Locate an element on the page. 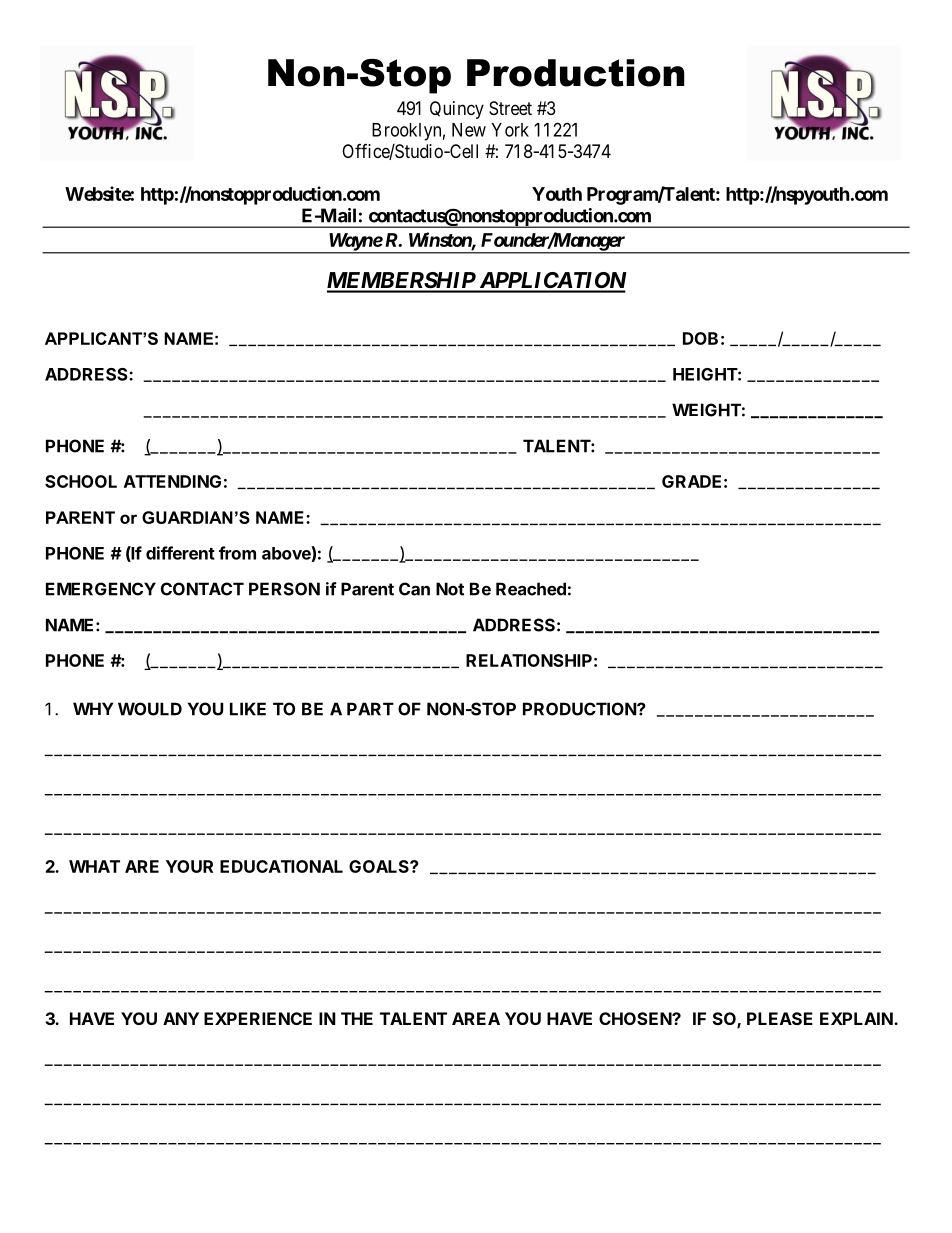 This document has height=1233, width=952. Not is located at coordinates (450, 589).
